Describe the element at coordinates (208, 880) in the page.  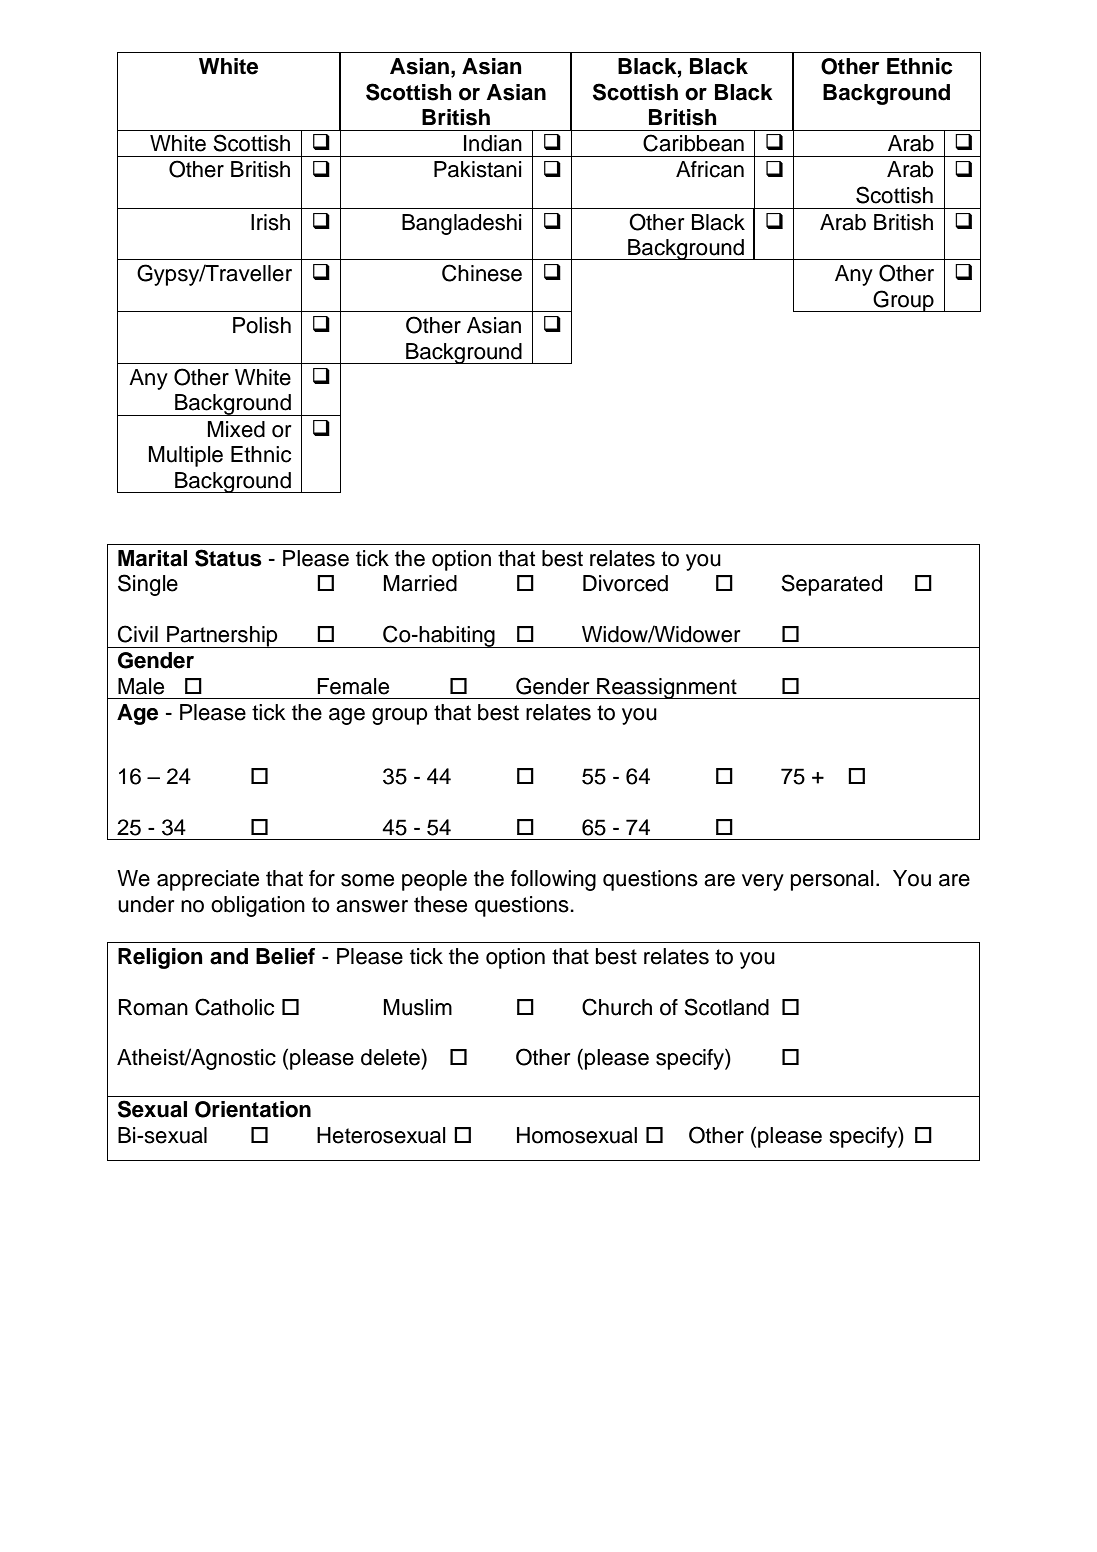
I see `appreciate` at that location.
